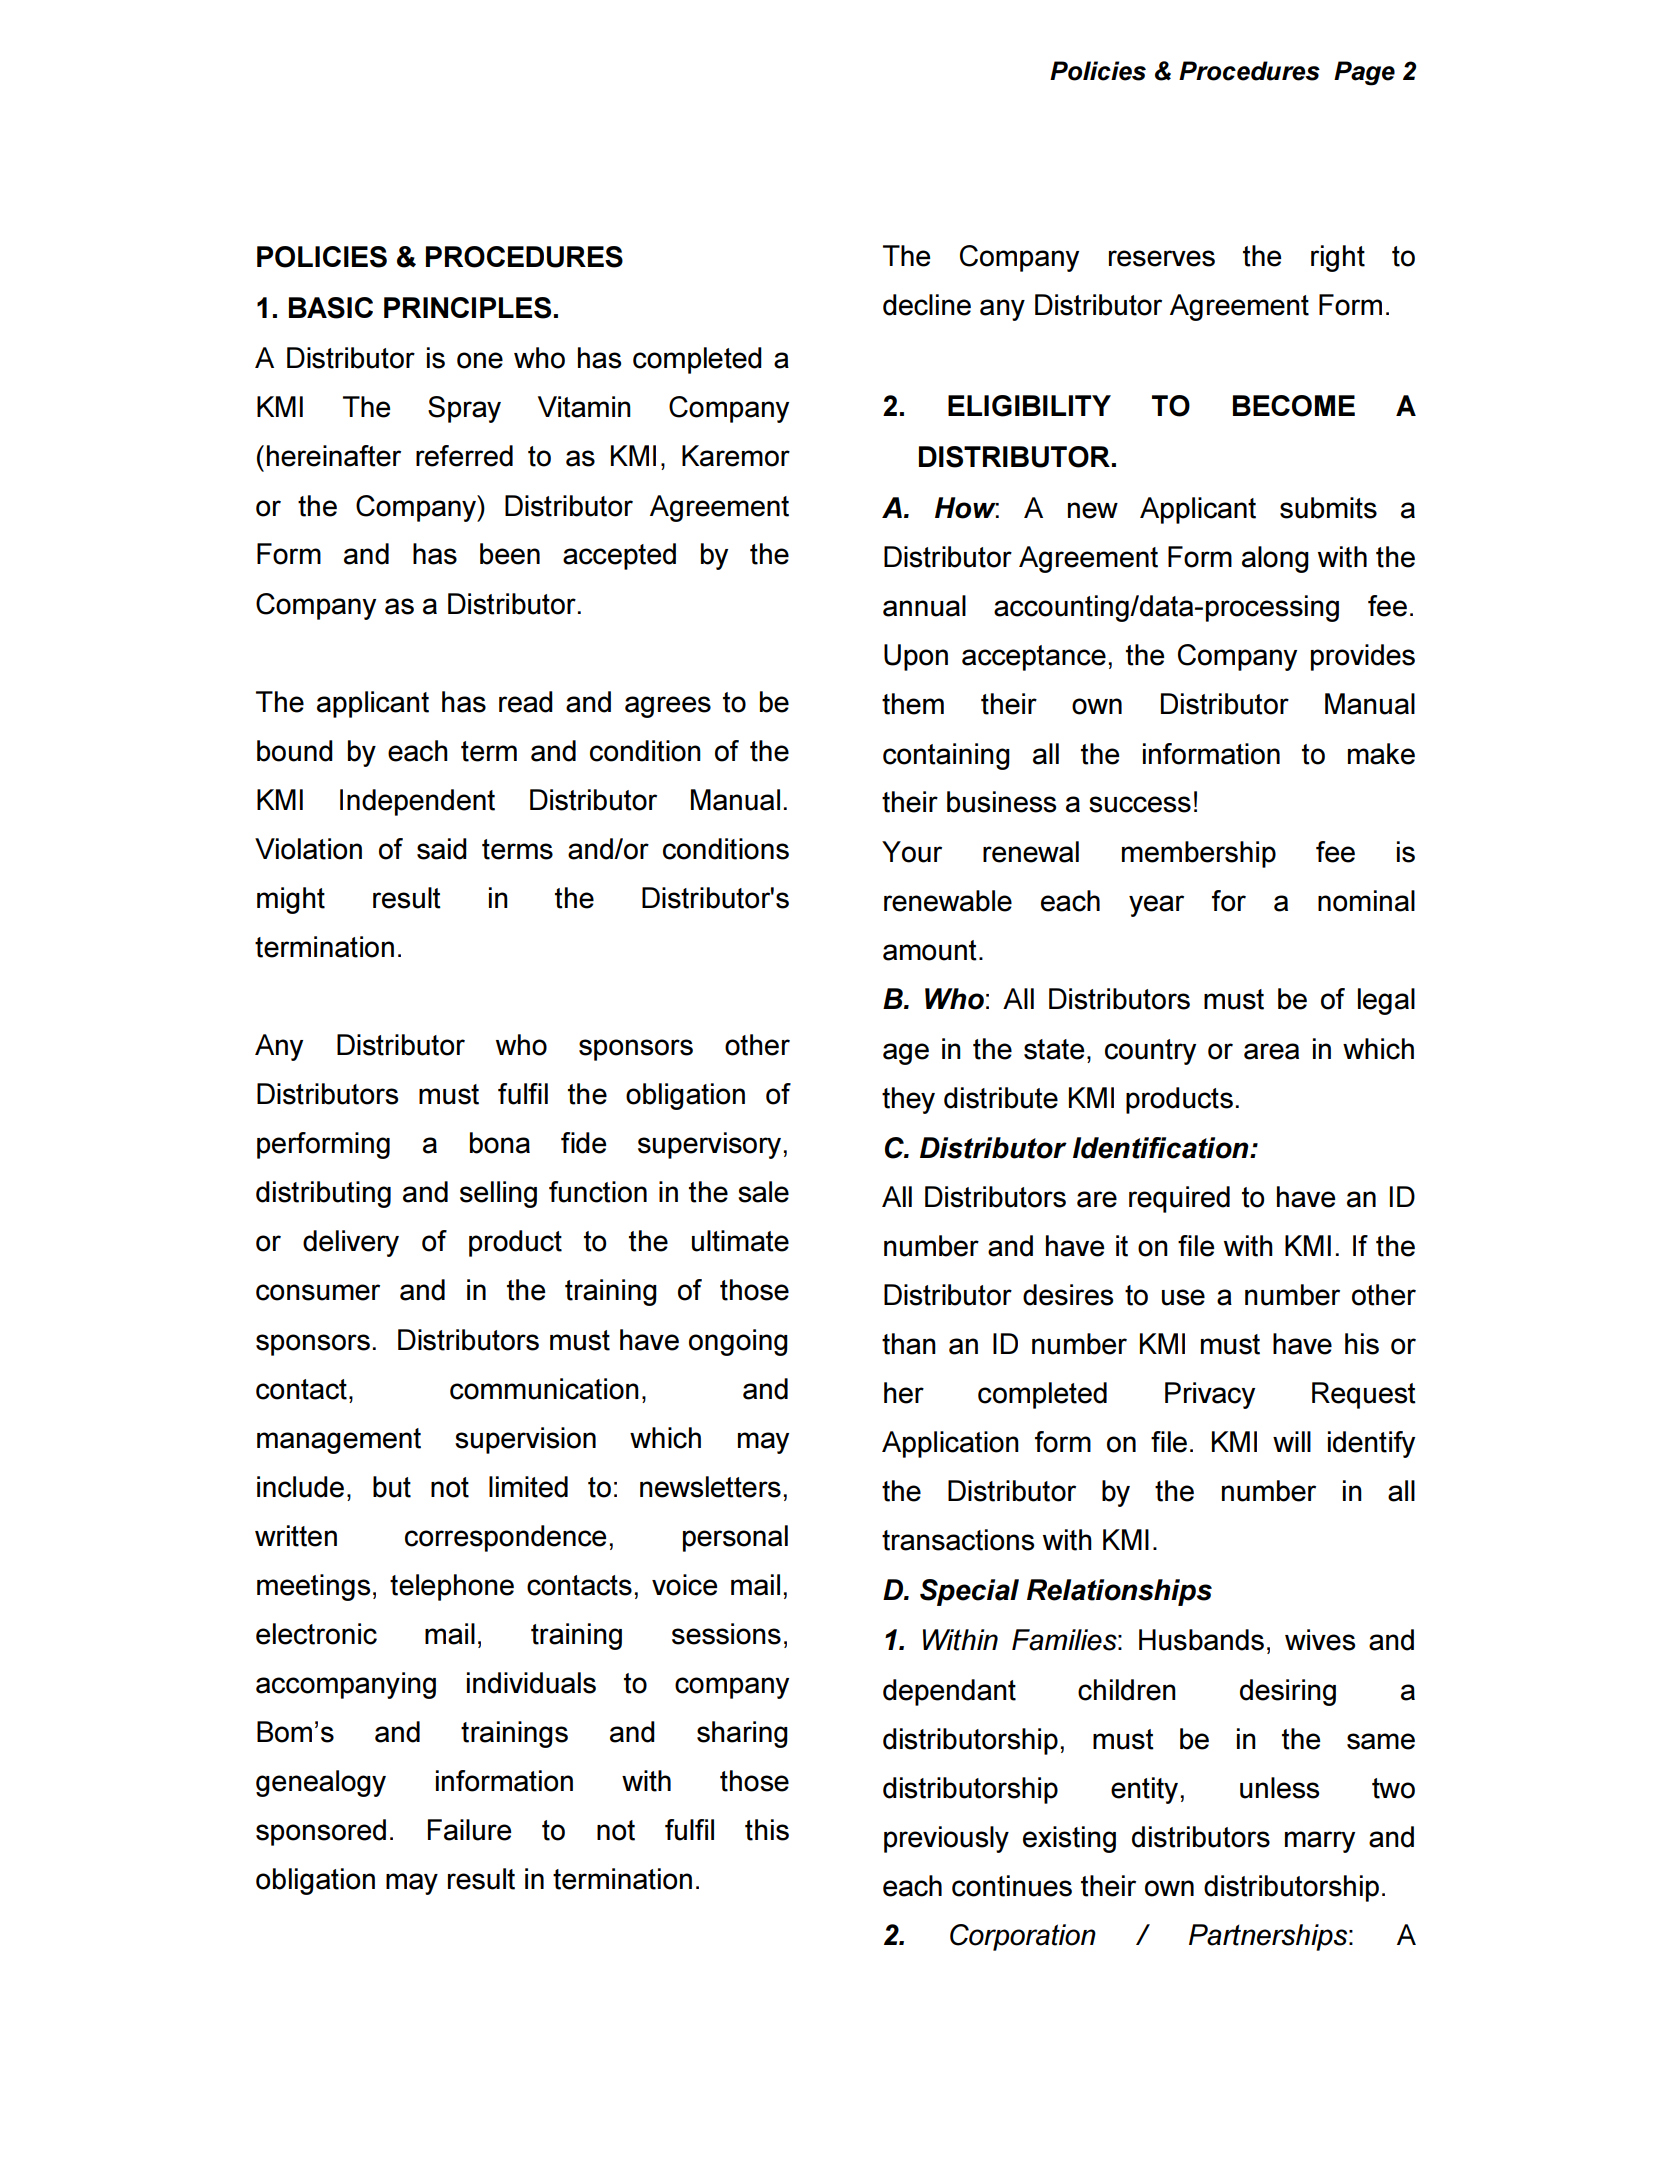 This screenshot has height=2163, width=1671. I want to click on Failure, so click(469, 1830).
